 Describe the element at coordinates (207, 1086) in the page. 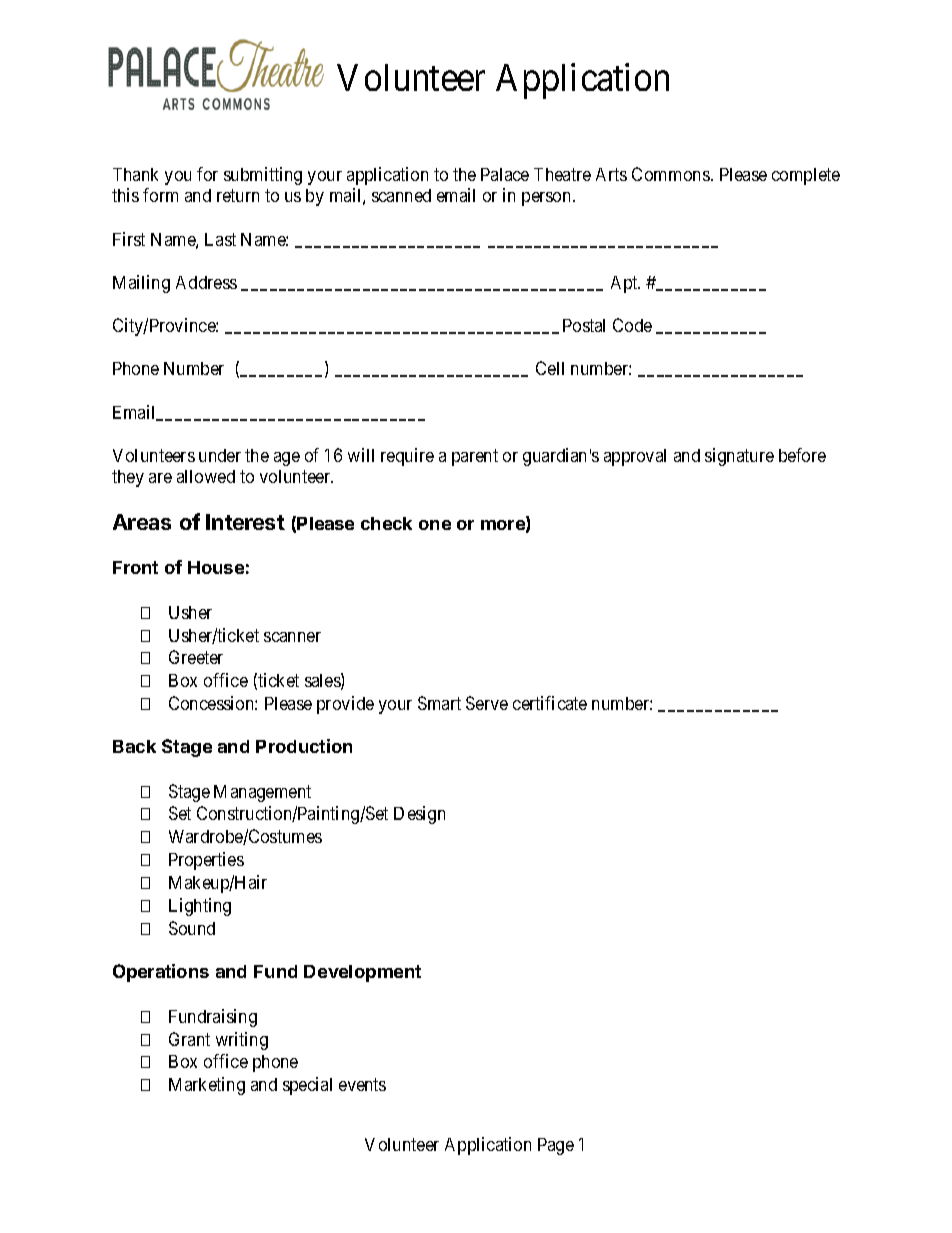

I see `Marketing` at that location.
